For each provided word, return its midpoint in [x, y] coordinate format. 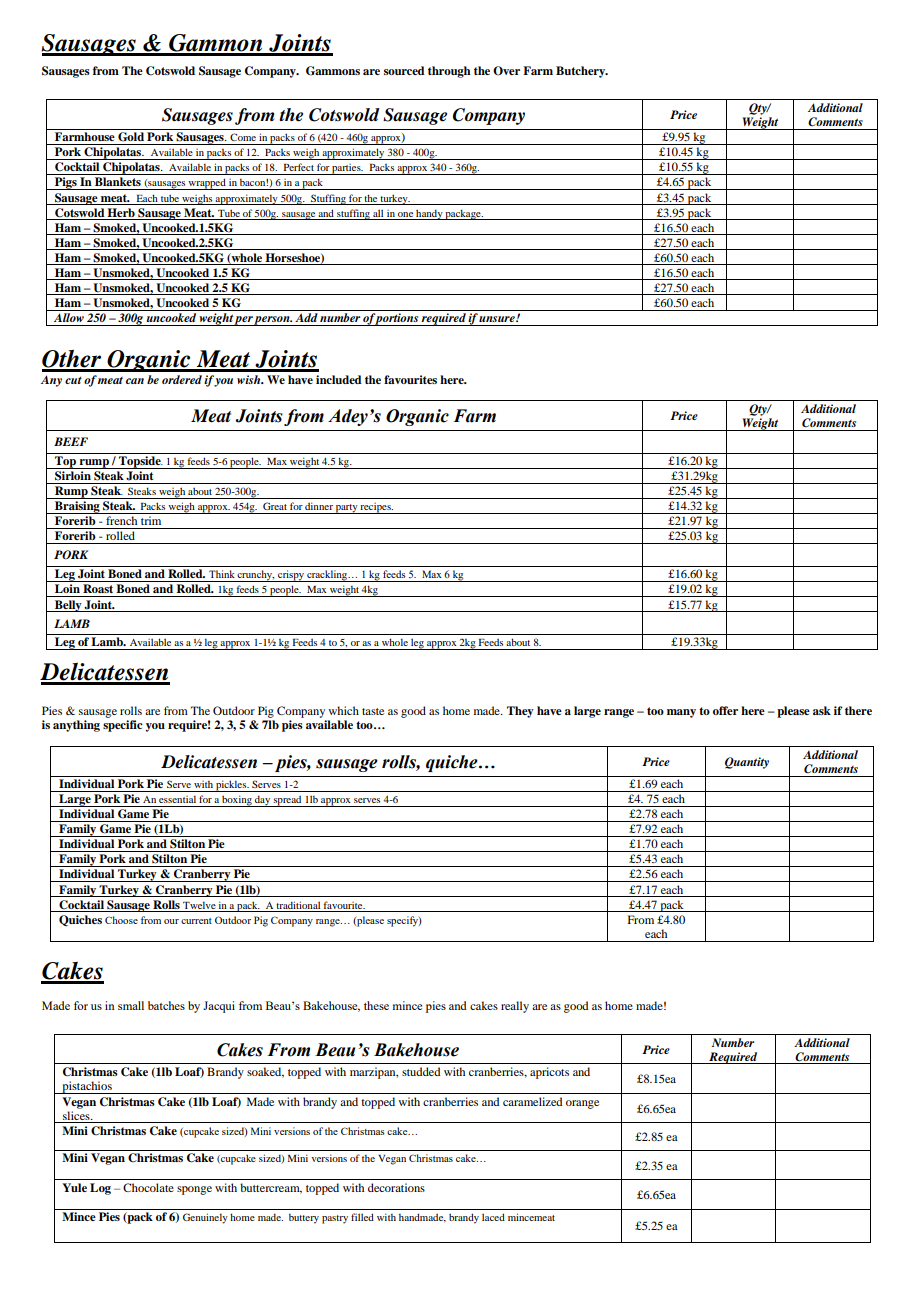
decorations [396, 1187]
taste [373, 711]
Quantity [747, 763]
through [449, 72]
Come [243, 137]
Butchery [581, 72]
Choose [121, 920]
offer [725, 710]
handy [429, 214]
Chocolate [148, 1187]
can [135, 381]
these [376, 1005]
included [339, 379]
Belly [68, 606]
